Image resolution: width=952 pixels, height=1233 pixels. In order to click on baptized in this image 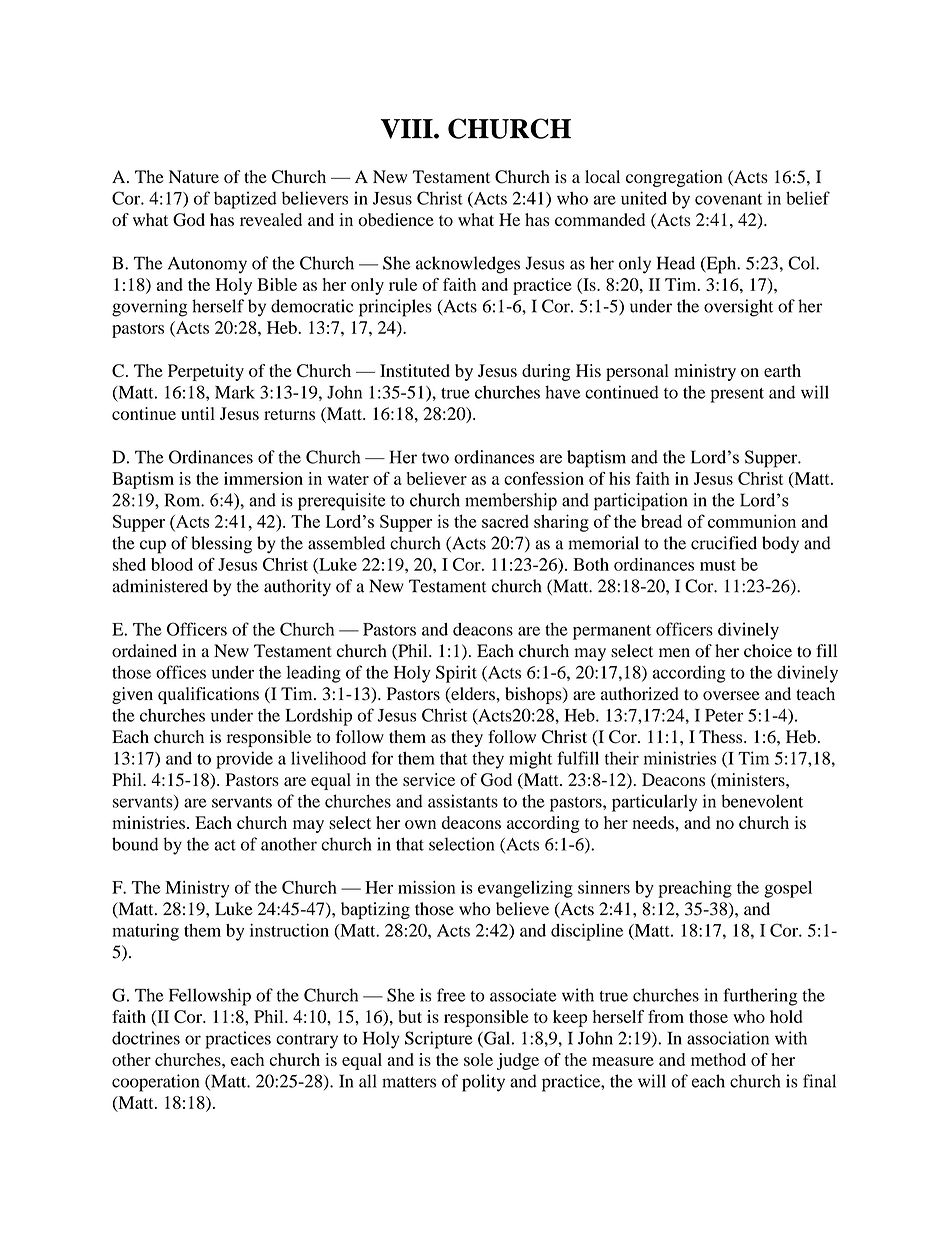, I will do `click(245, 200)`.
